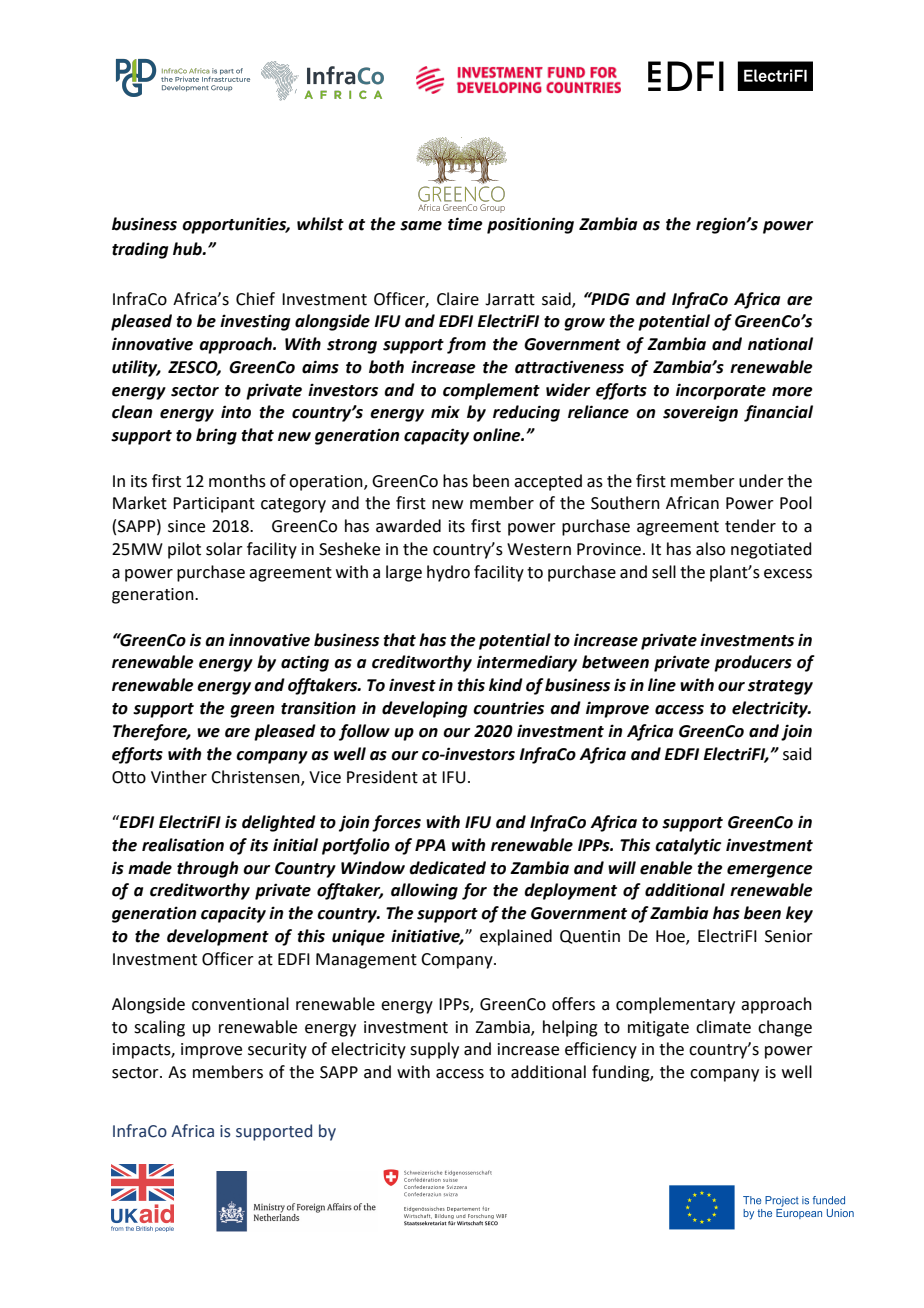  Describe the element at coordinates (179, 777) in the screenshot. I see `Vinther` at that location.
